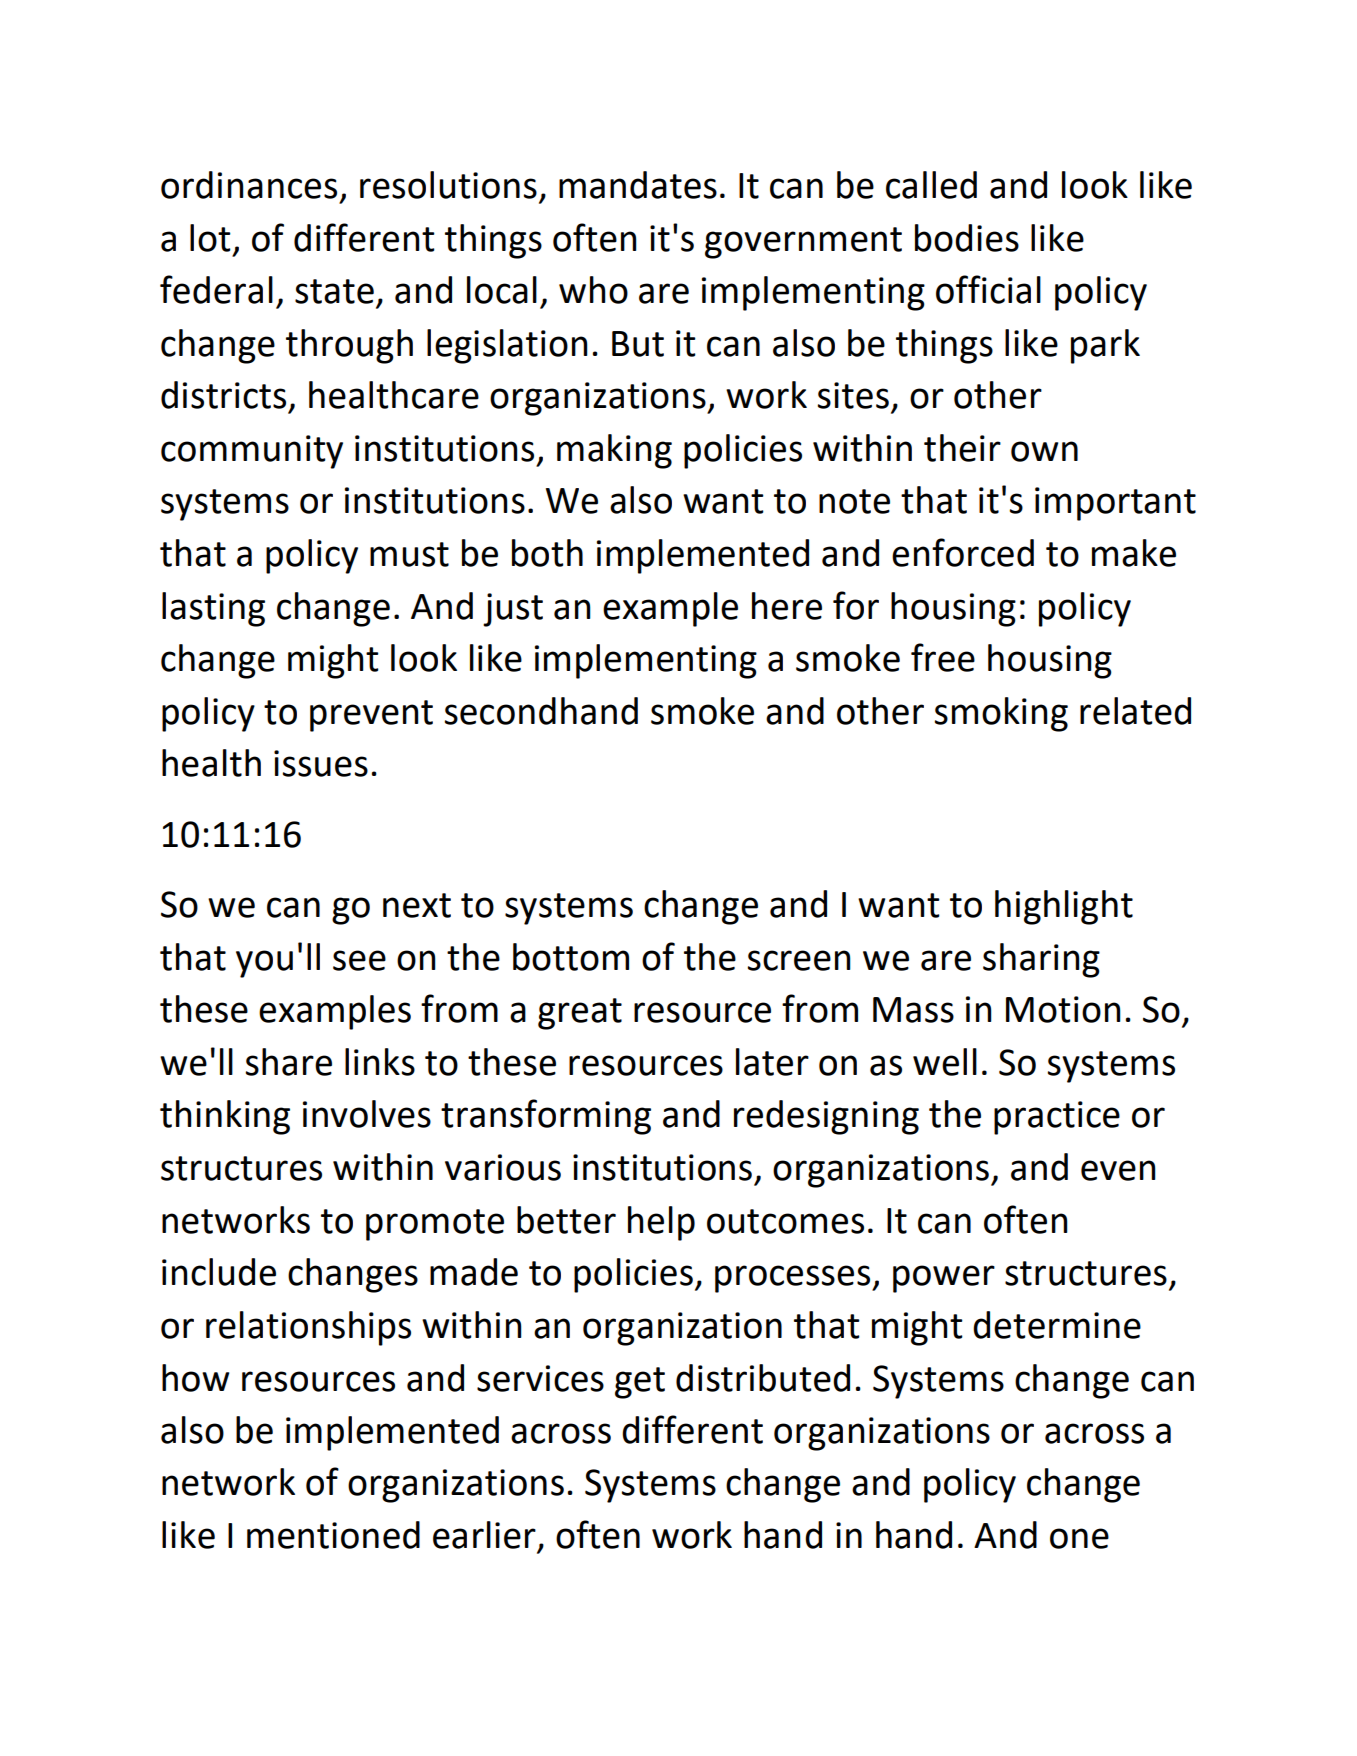 This document has width=1357, height=1756. I want to click on here, so click(787, 606).
